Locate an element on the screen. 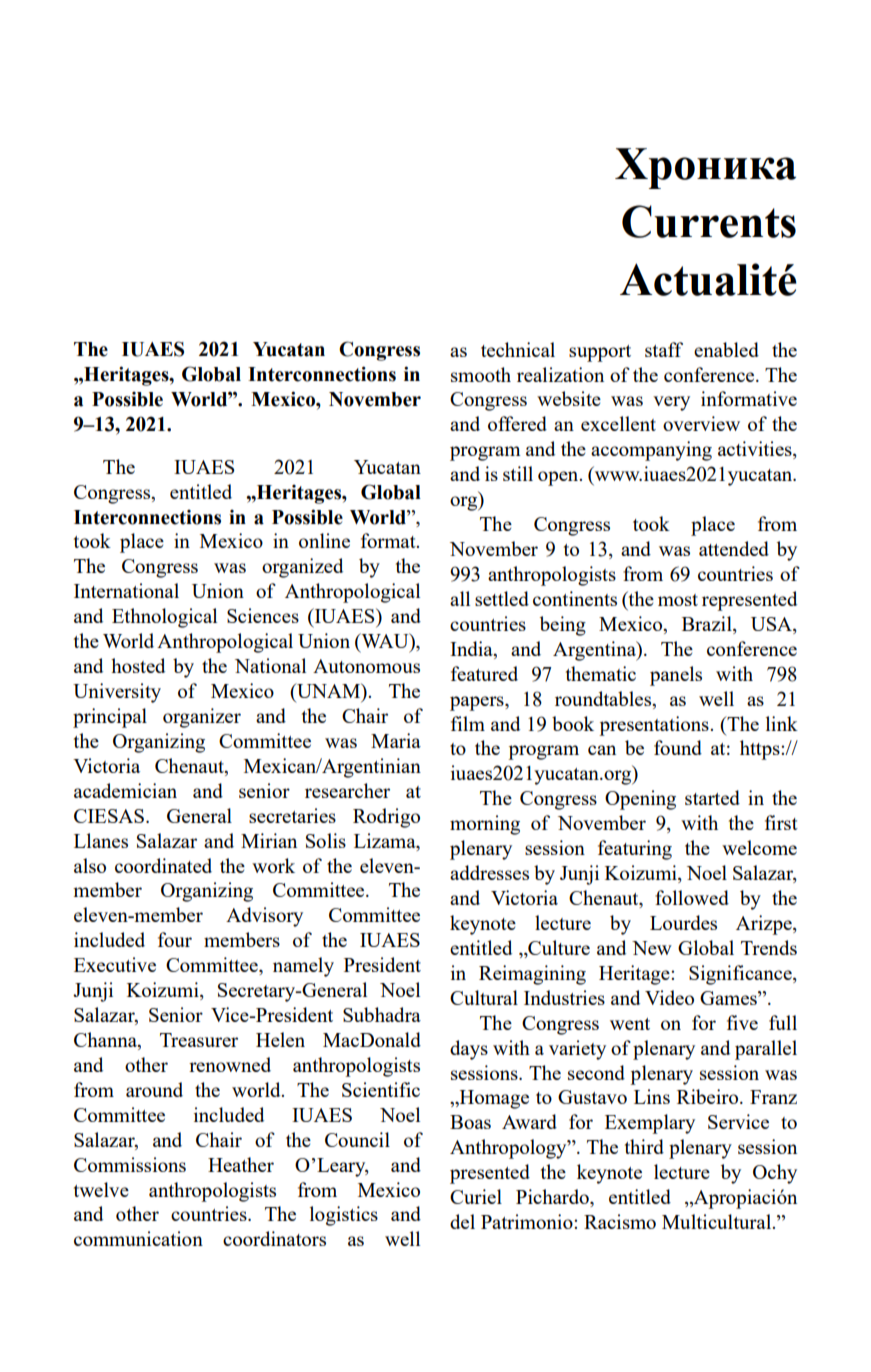 This screenshot has height=1372, width=871. technical is located at coordinates (518, 349).
